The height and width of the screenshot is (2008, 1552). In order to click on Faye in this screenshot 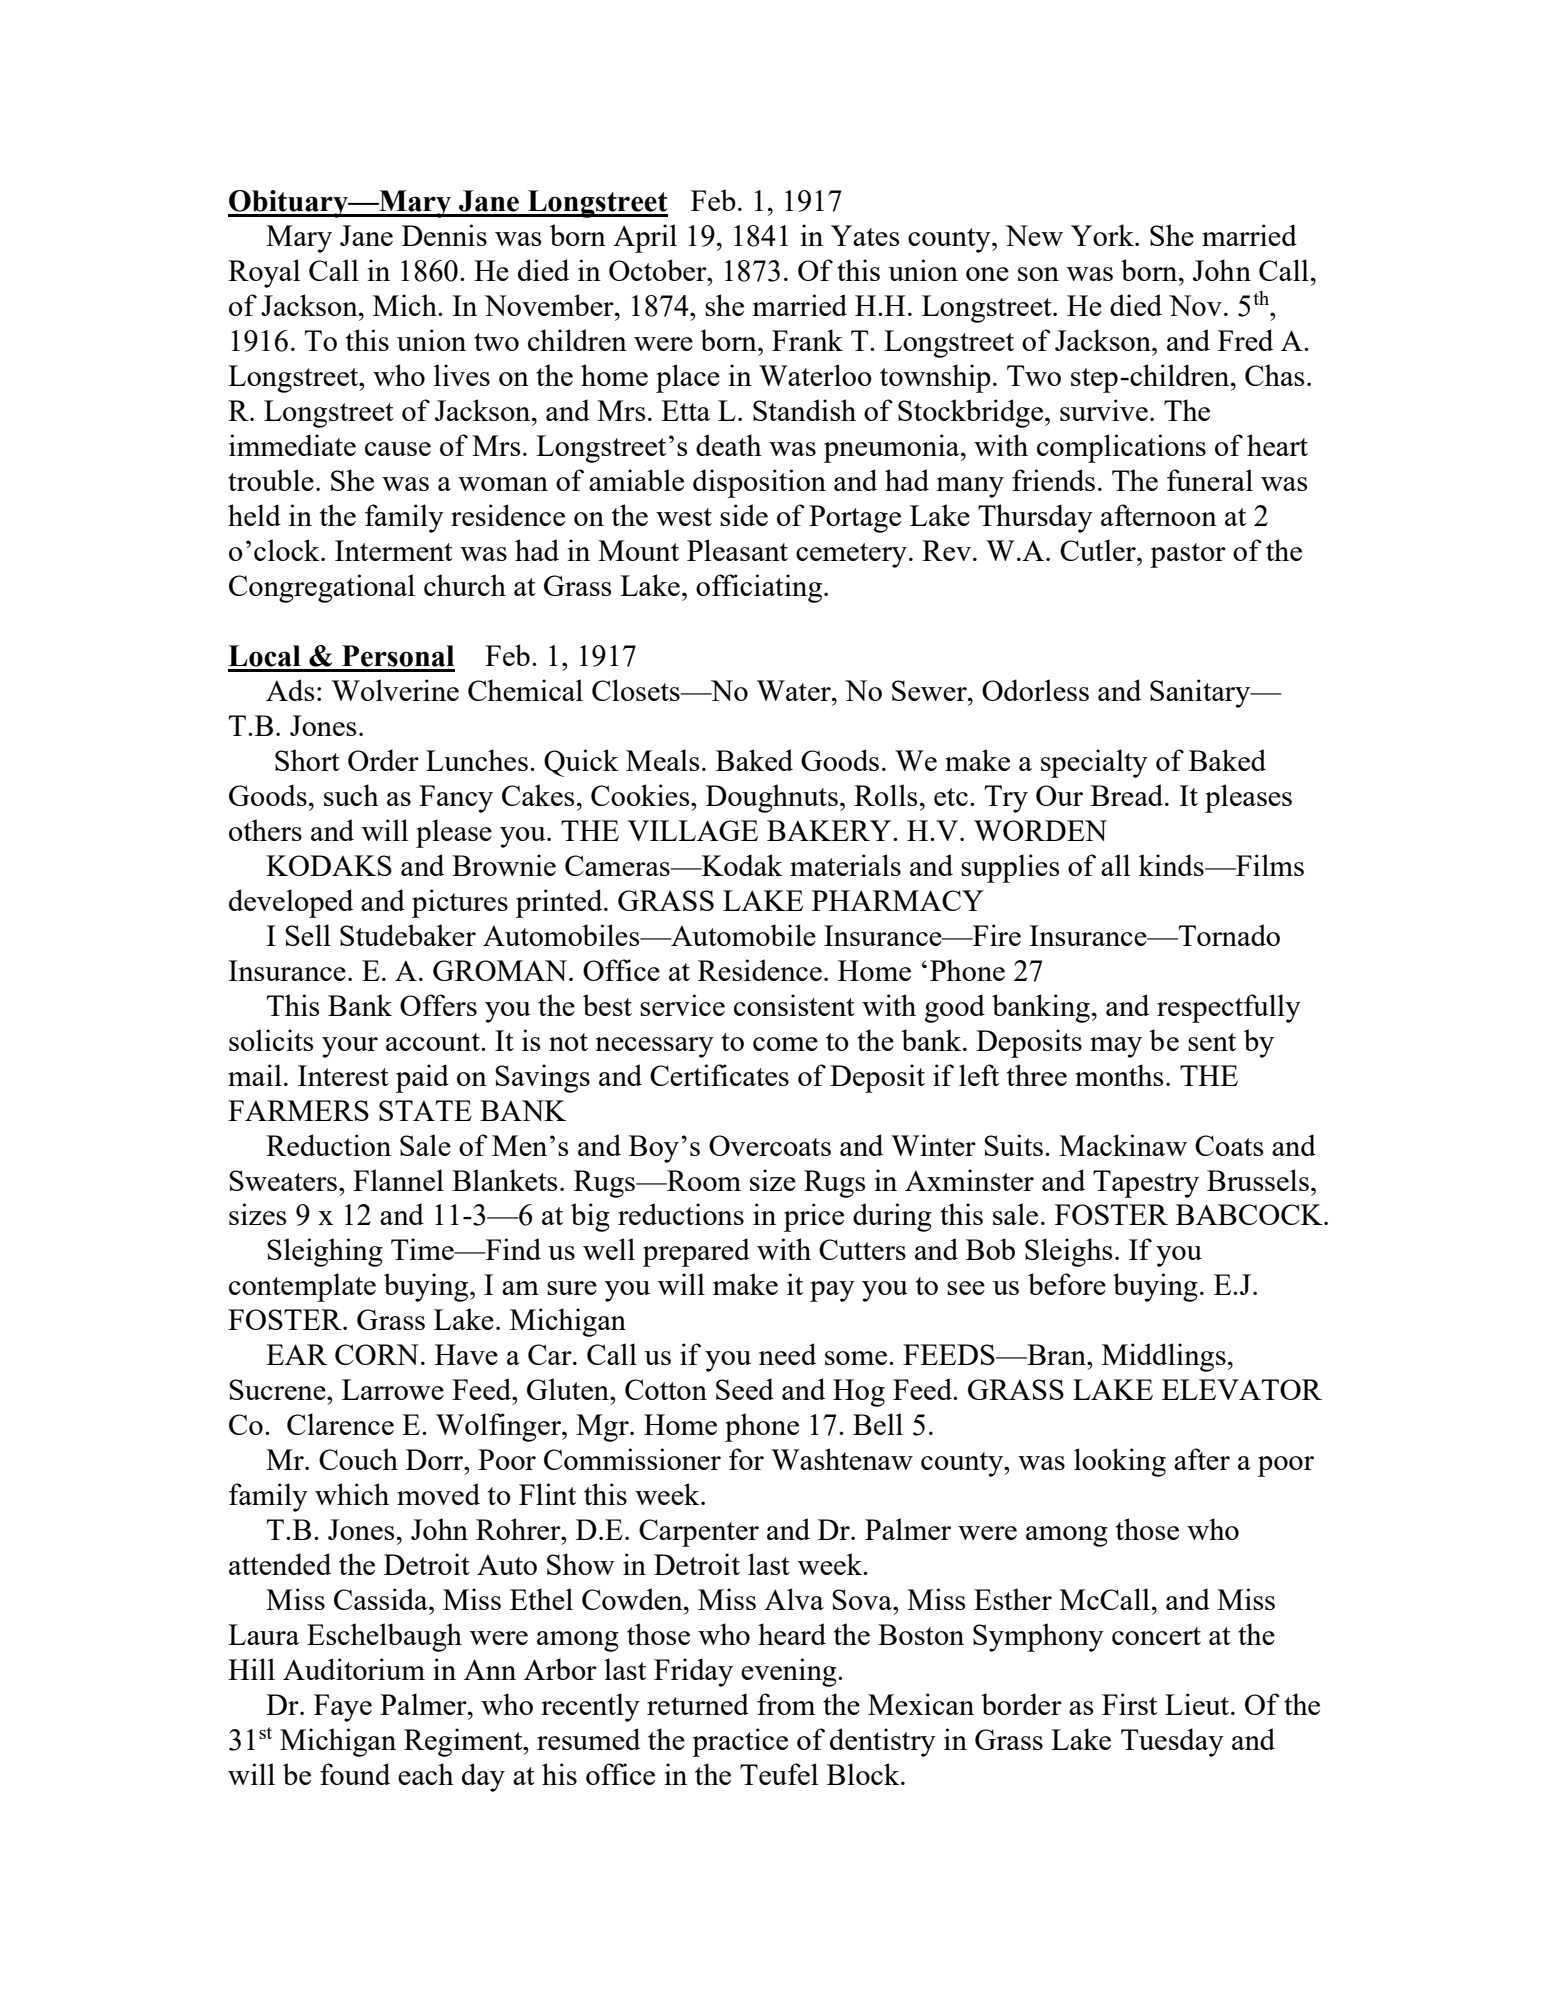, I will do `click(343, 1708)`.
